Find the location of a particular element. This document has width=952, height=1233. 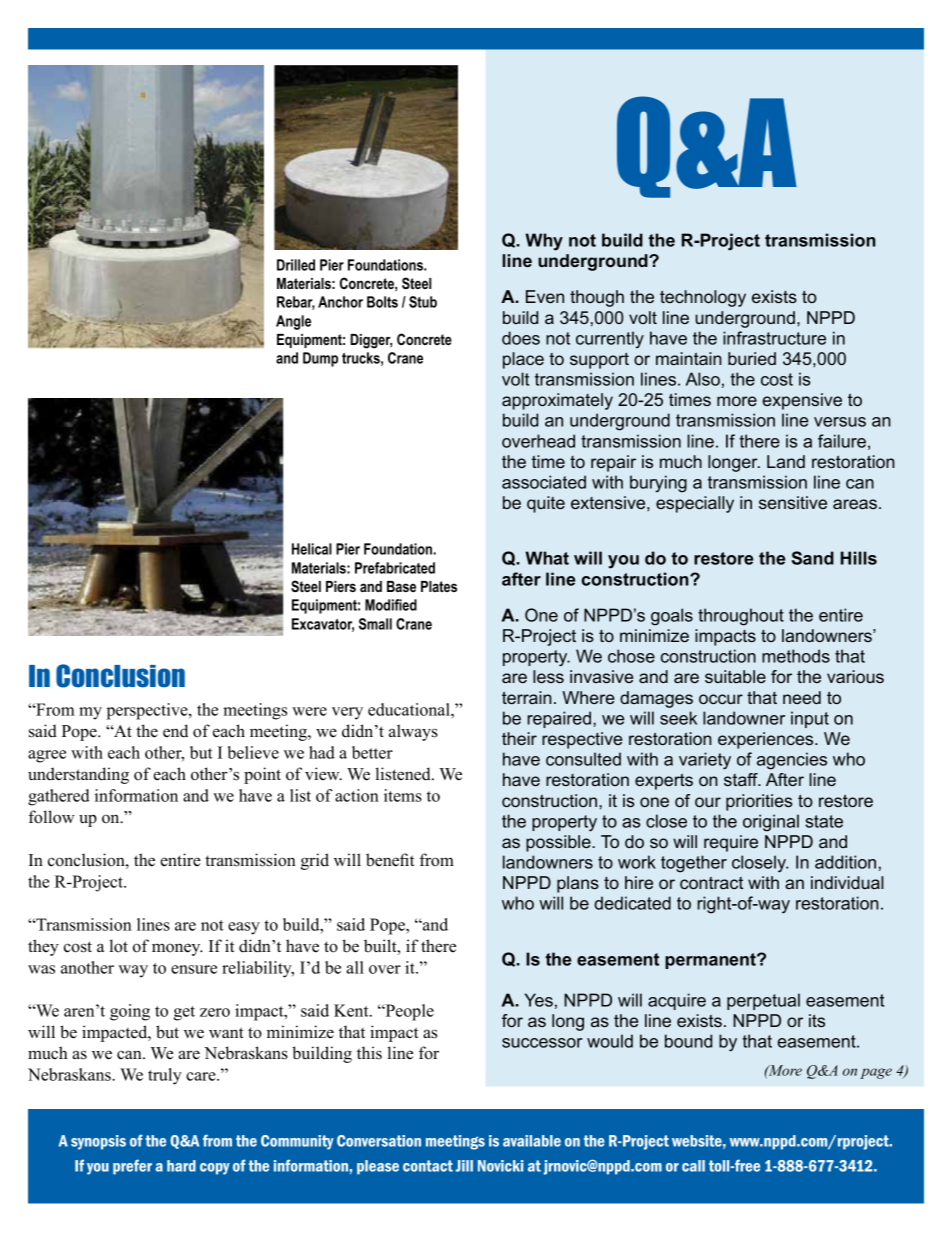

technology is located at coordinates (703, 298).
